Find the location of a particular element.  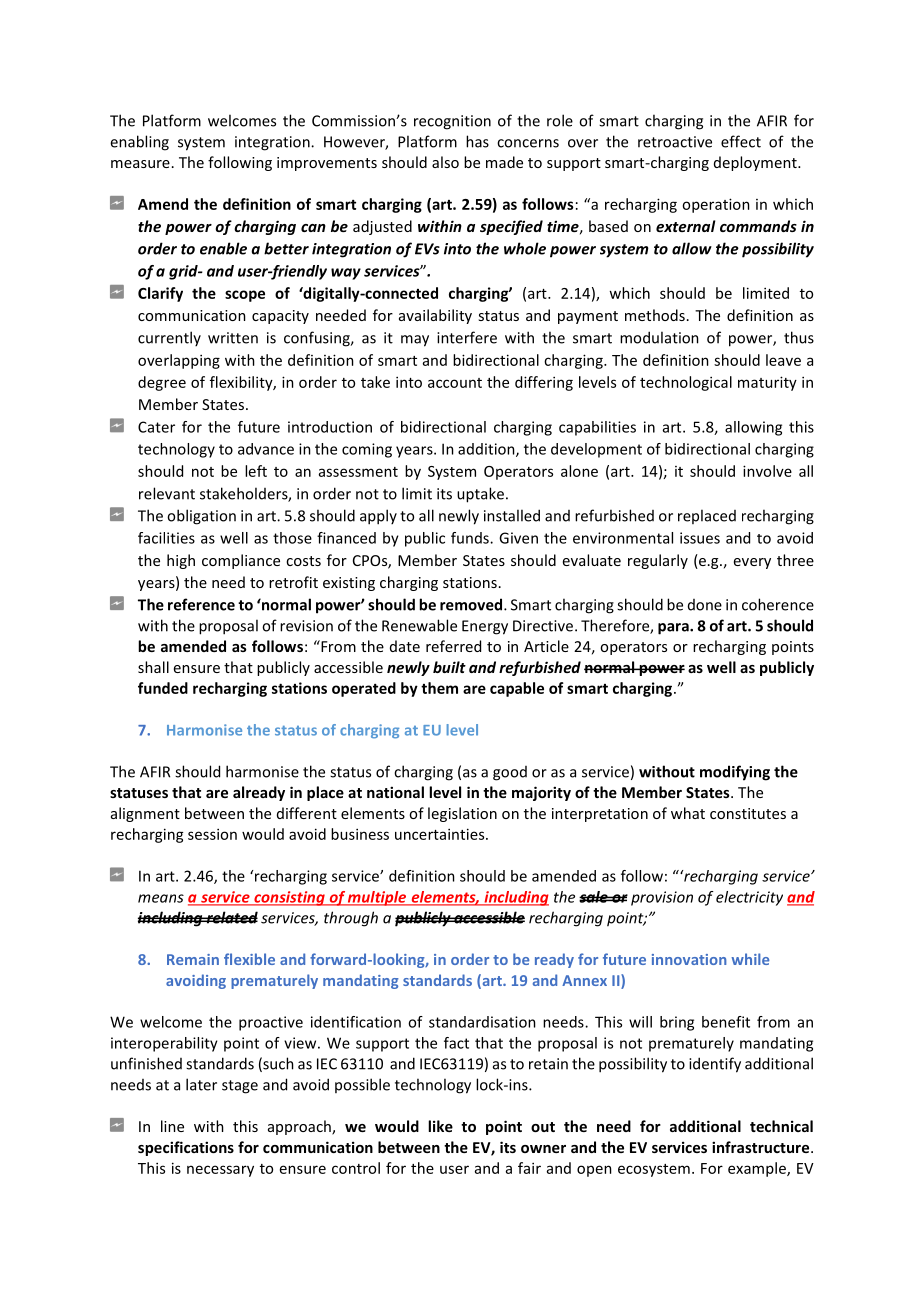

effect is located at coordinates (741, 141).
